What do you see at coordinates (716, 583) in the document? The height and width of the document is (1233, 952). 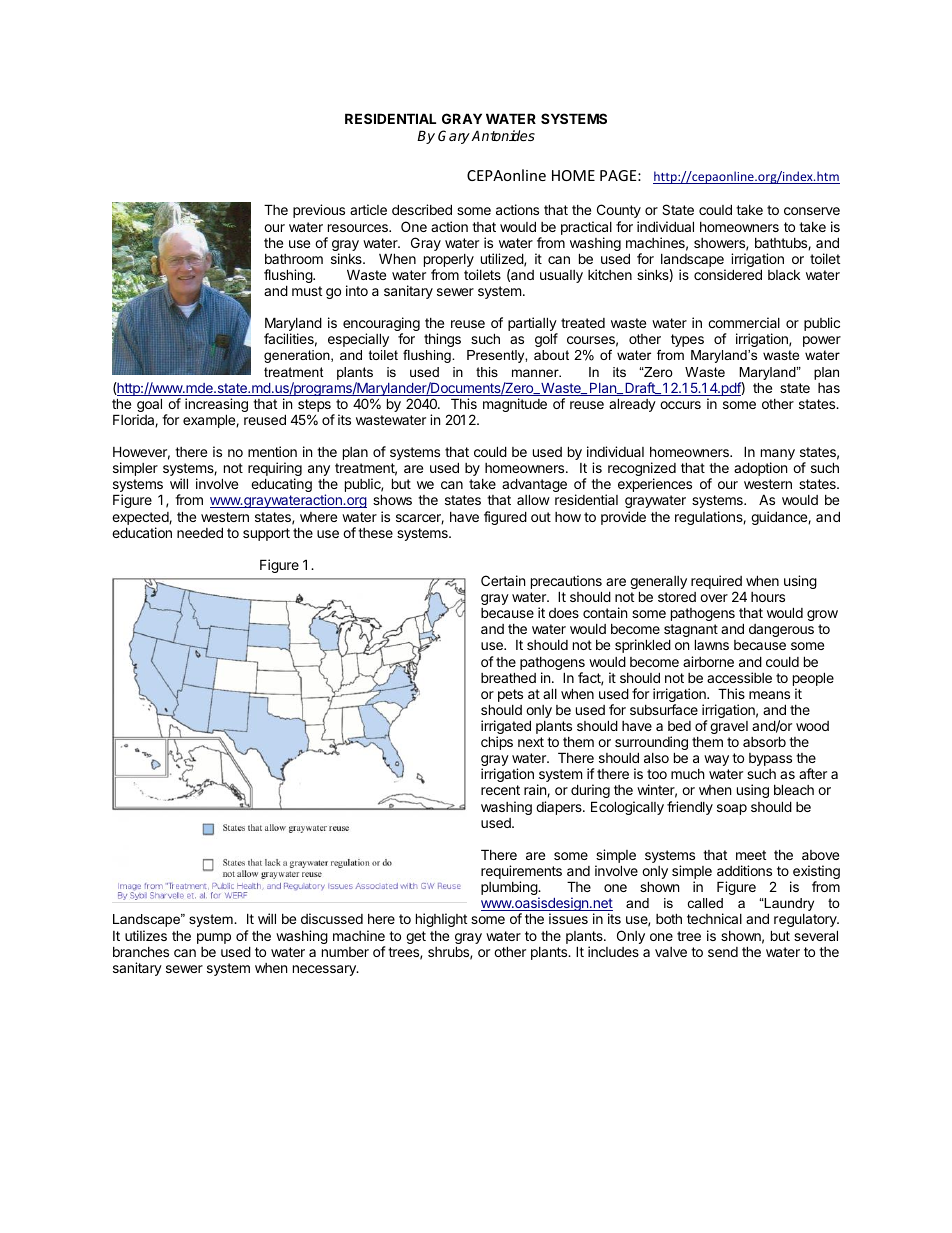 I see `required` at bounding box center [716, 583].
